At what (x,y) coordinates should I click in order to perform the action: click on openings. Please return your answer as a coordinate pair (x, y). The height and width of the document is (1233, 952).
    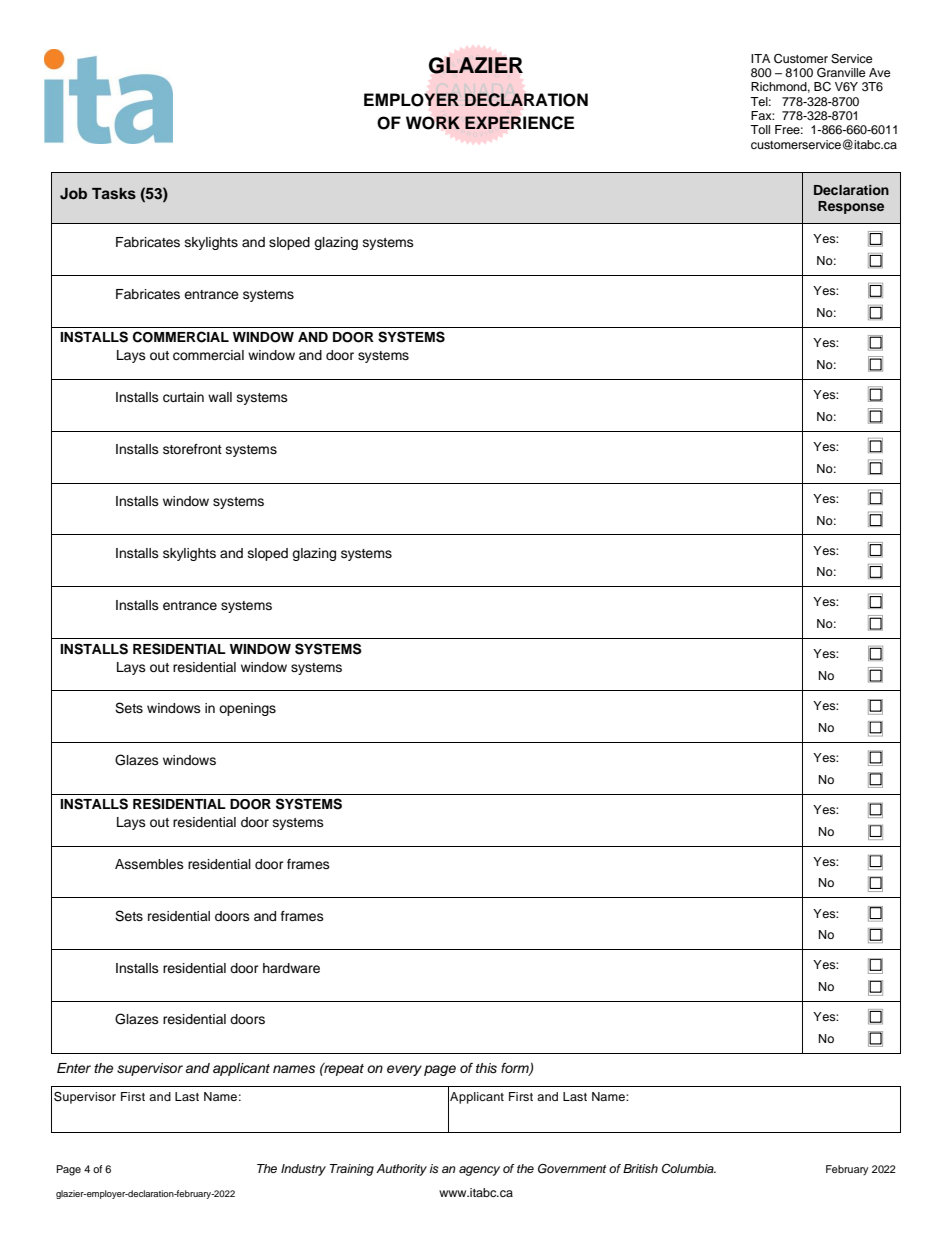
    Looking at the image, I should click on (247, 709).
